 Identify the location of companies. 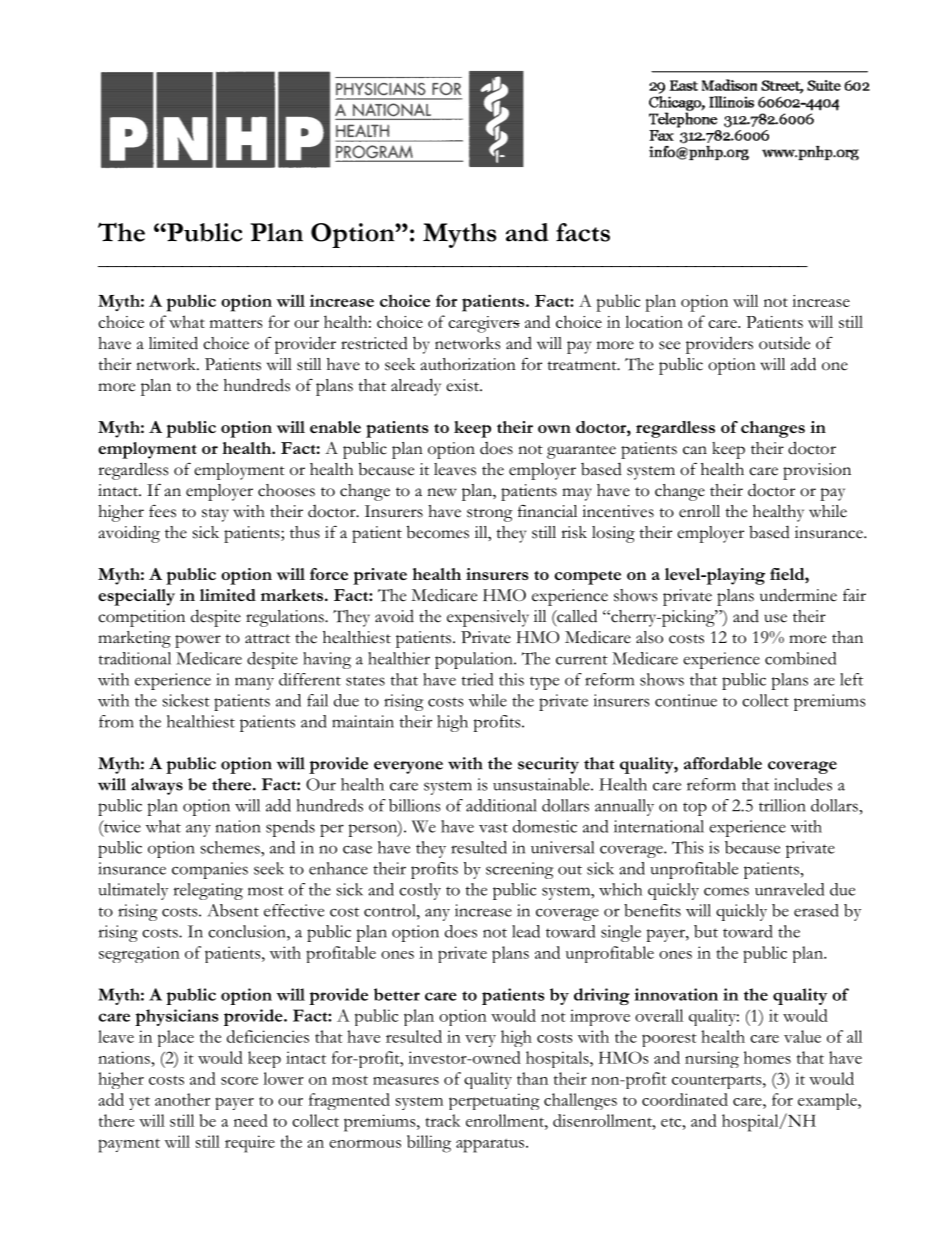
(210, 870).
